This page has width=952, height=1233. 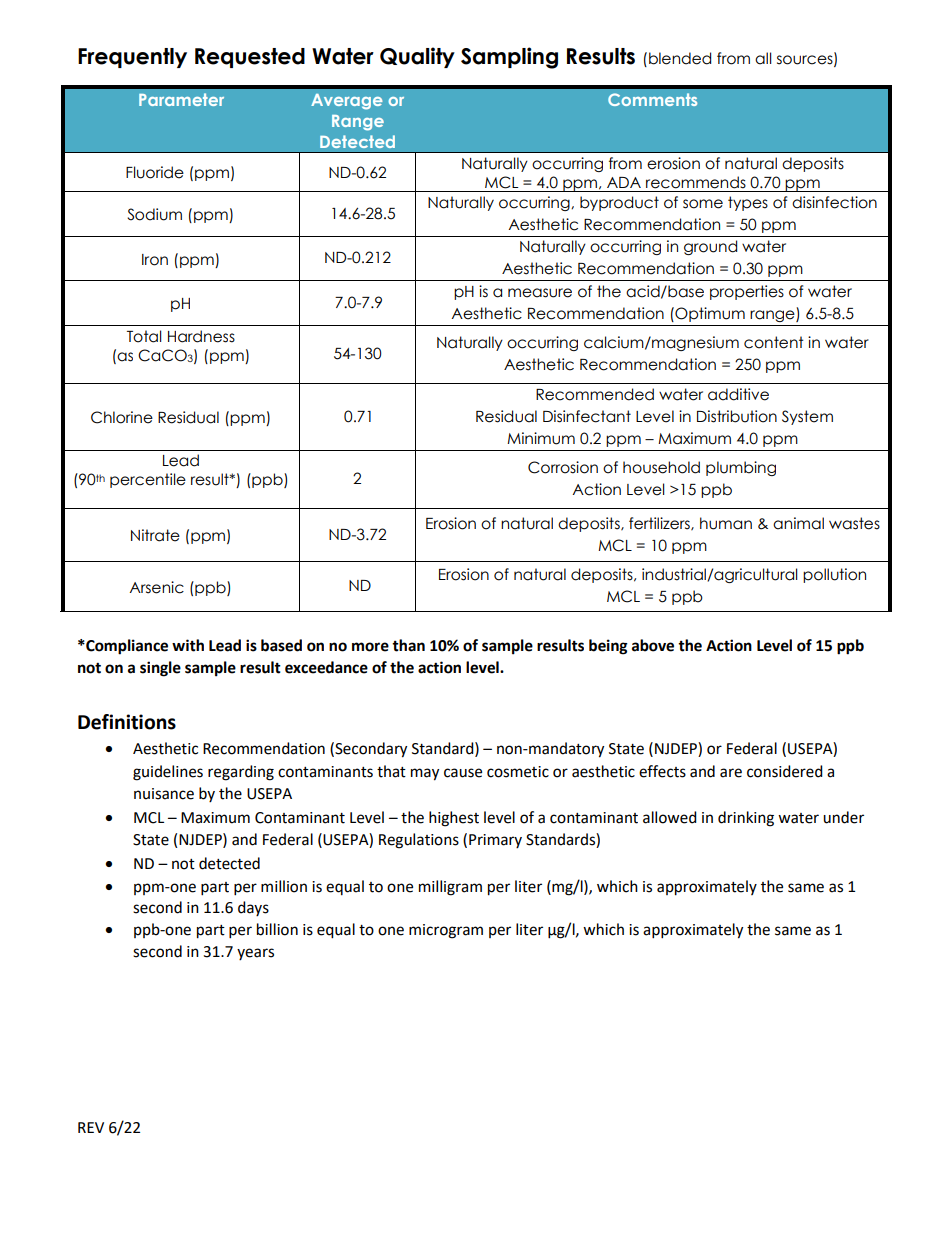 What do you see at coordinates (541, 438) in the page?
I see `Minimum` at bounding box center [541, 438].
